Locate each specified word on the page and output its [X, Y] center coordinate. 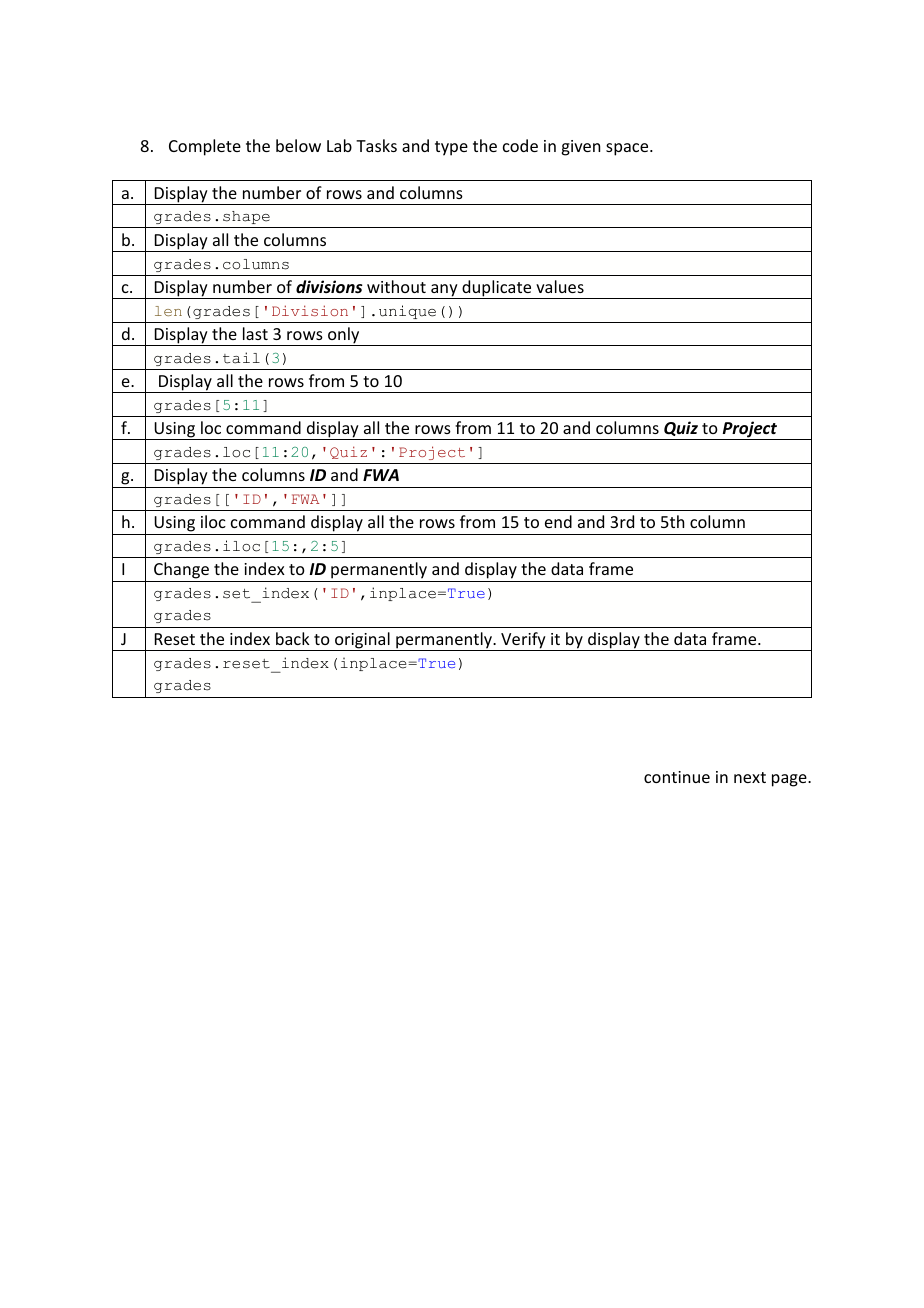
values [560, 286]
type [451, 148]
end [558, 521]
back [293, 638]
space [628, 149]
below [298, 145]
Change [181, 570]
